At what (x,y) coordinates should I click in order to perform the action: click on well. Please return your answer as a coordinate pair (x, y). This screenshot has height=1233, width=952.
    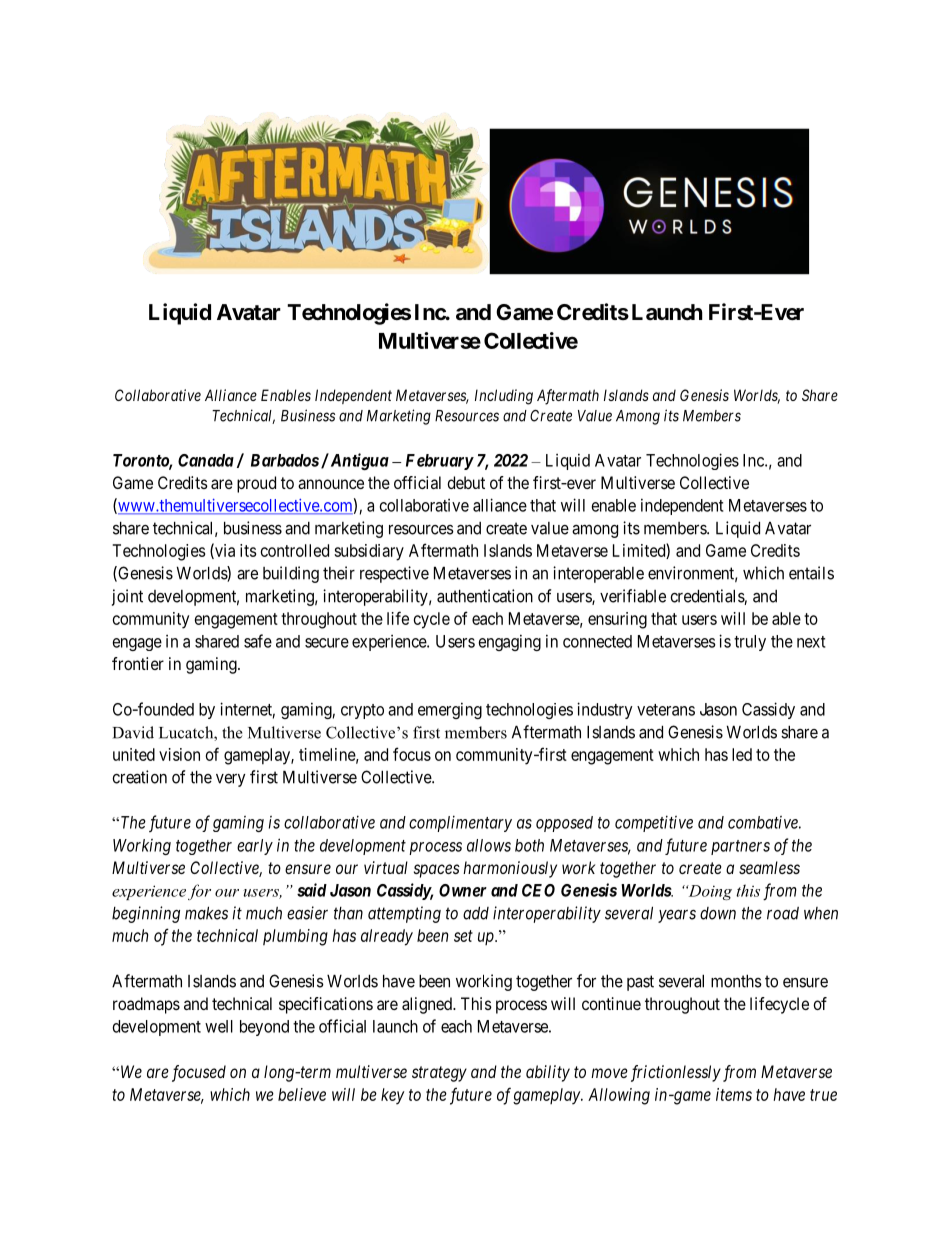
    Looking at the image, I should click on (219, 1026).
